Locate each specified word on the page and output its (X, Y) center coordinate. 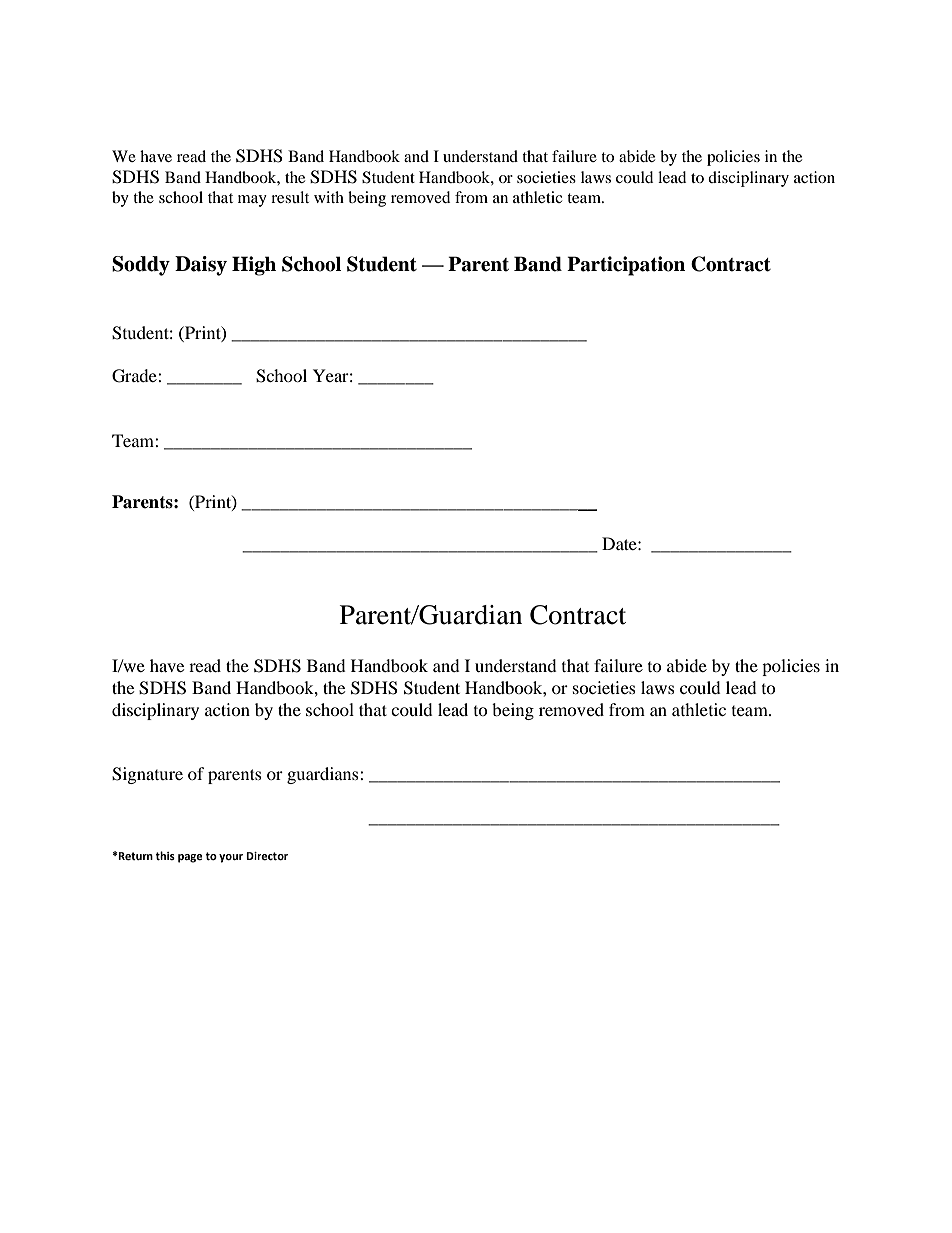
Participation (626, 266)
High (254, 266)
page (190, 858)
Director (267, 856)
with (329, 197)
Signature (147, 775)
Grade (135, 376)
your (231, 858)
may (252, 201)
